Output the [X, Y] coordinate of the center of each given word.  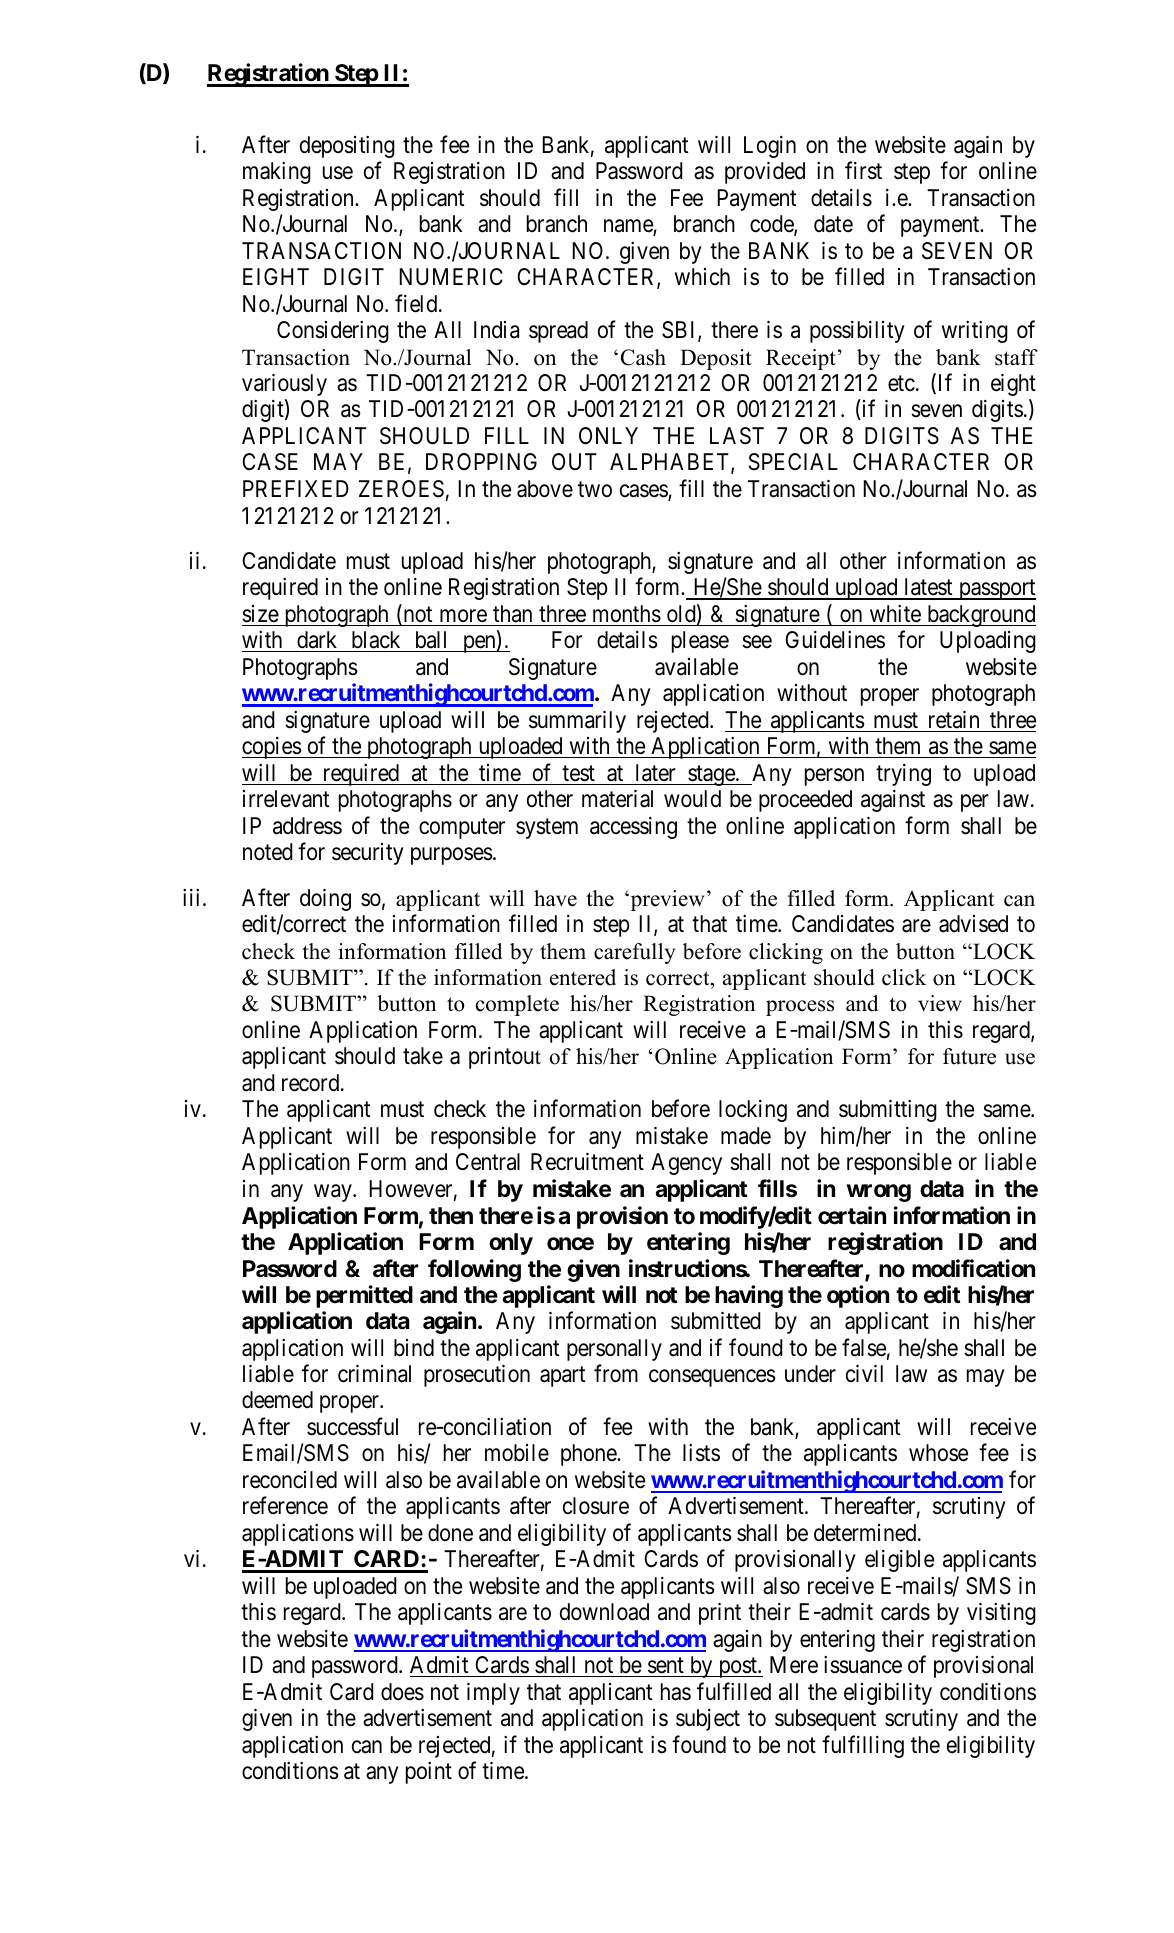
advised [973, 924]
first [863, 171]
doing [325, 900]
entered [583, 977]
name [629, 227]
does [402, 1692]
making [277, 173]
